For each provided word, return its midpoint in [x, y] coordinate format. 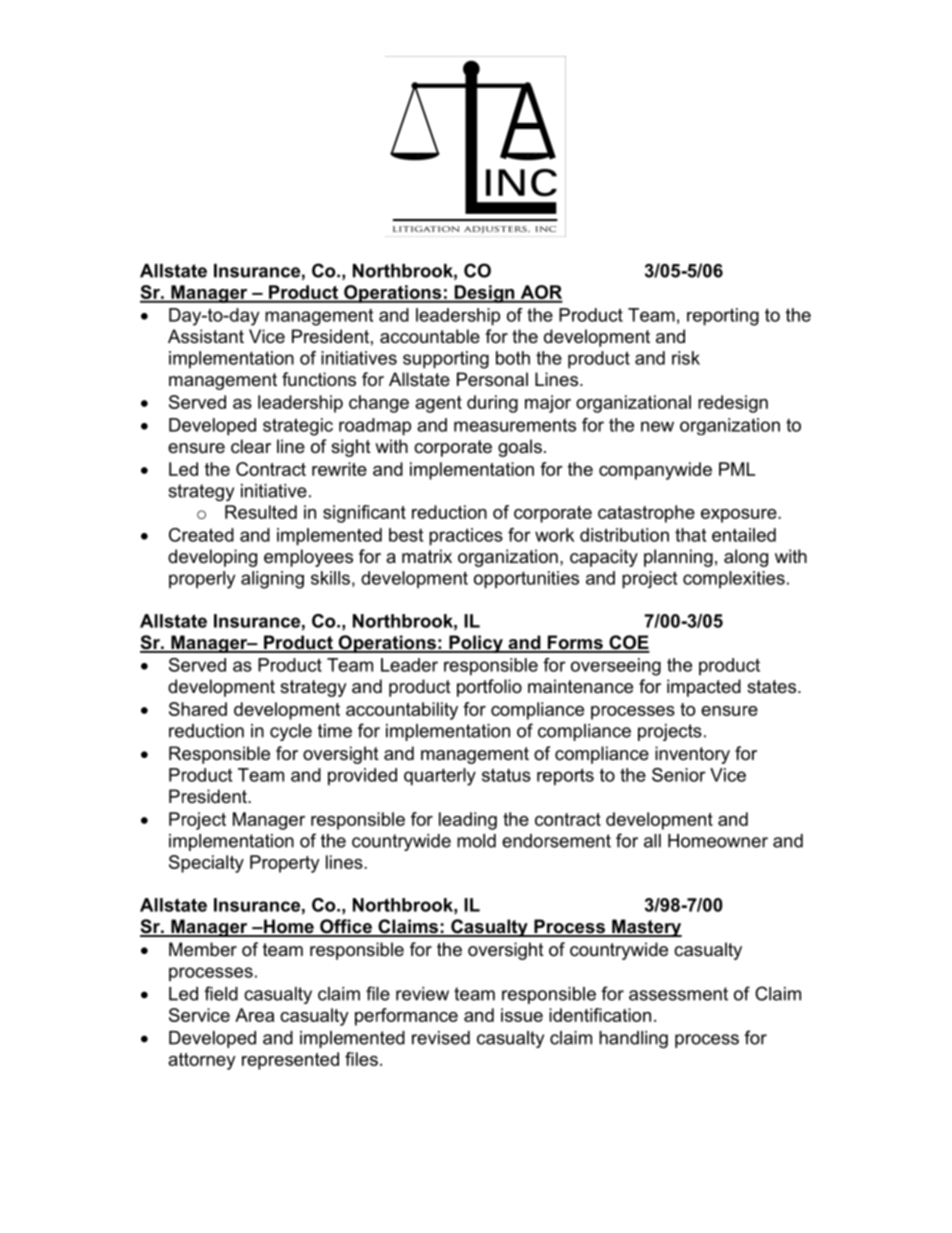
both [513, 358]
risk [686, 358]
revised [441, 1038]
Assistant [206, 336]
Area [254, 1015]
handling [633, 1039]
